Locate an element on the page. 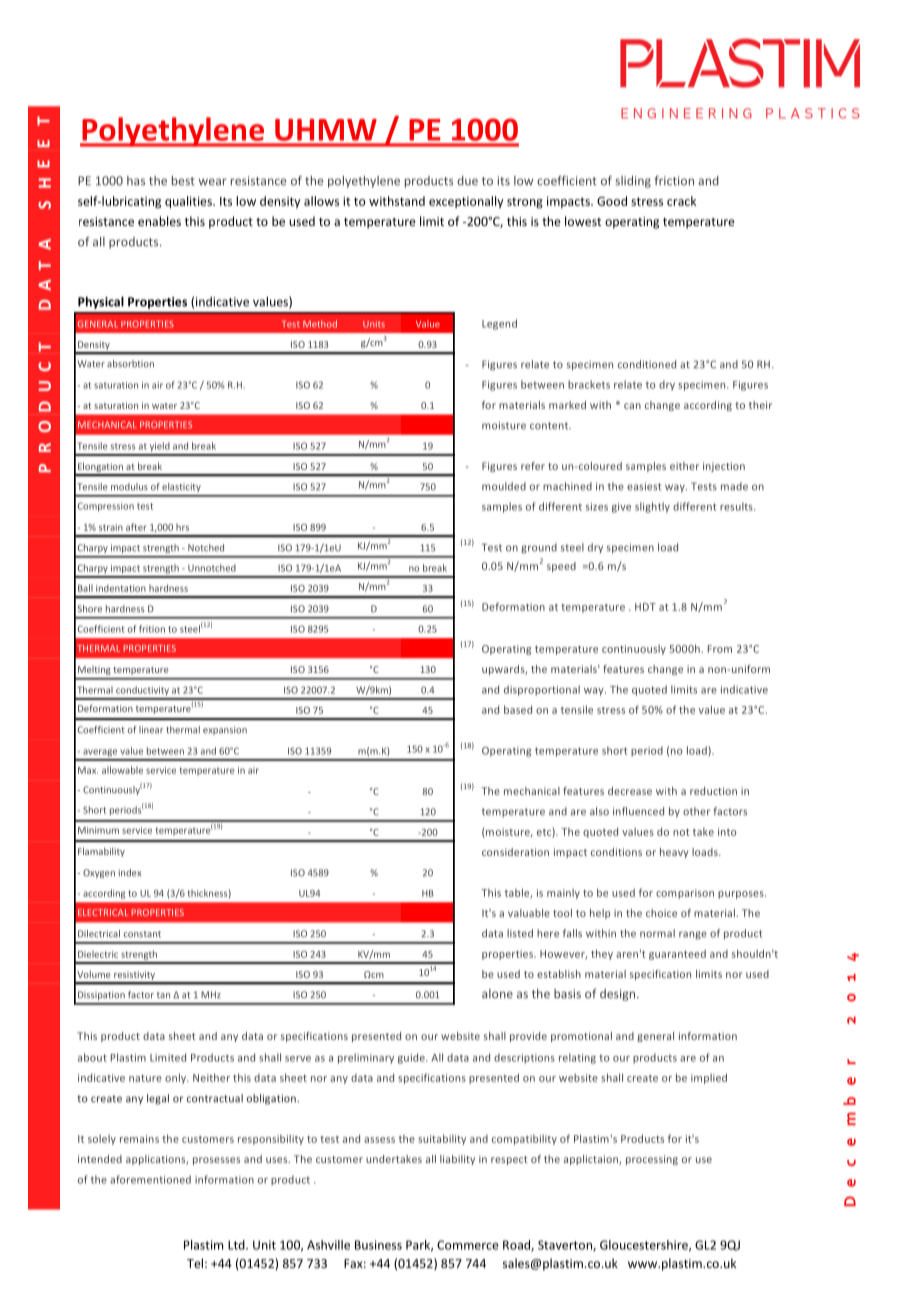 The image size is (924, 1308). Business is located at coordinates (378, 1245).
